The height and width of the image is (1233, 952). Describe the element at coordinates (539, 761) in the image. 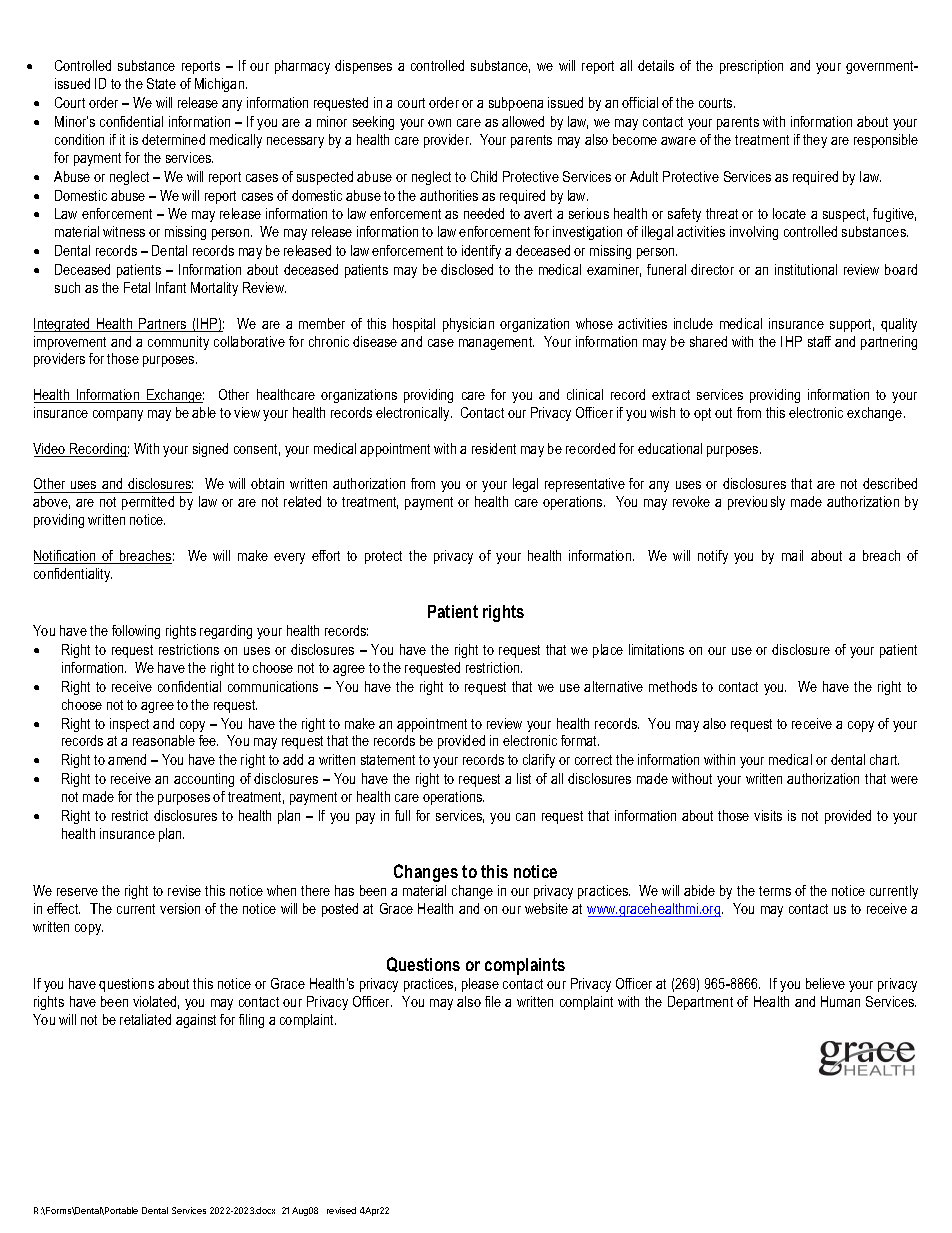

I see `clarify` at that location.
